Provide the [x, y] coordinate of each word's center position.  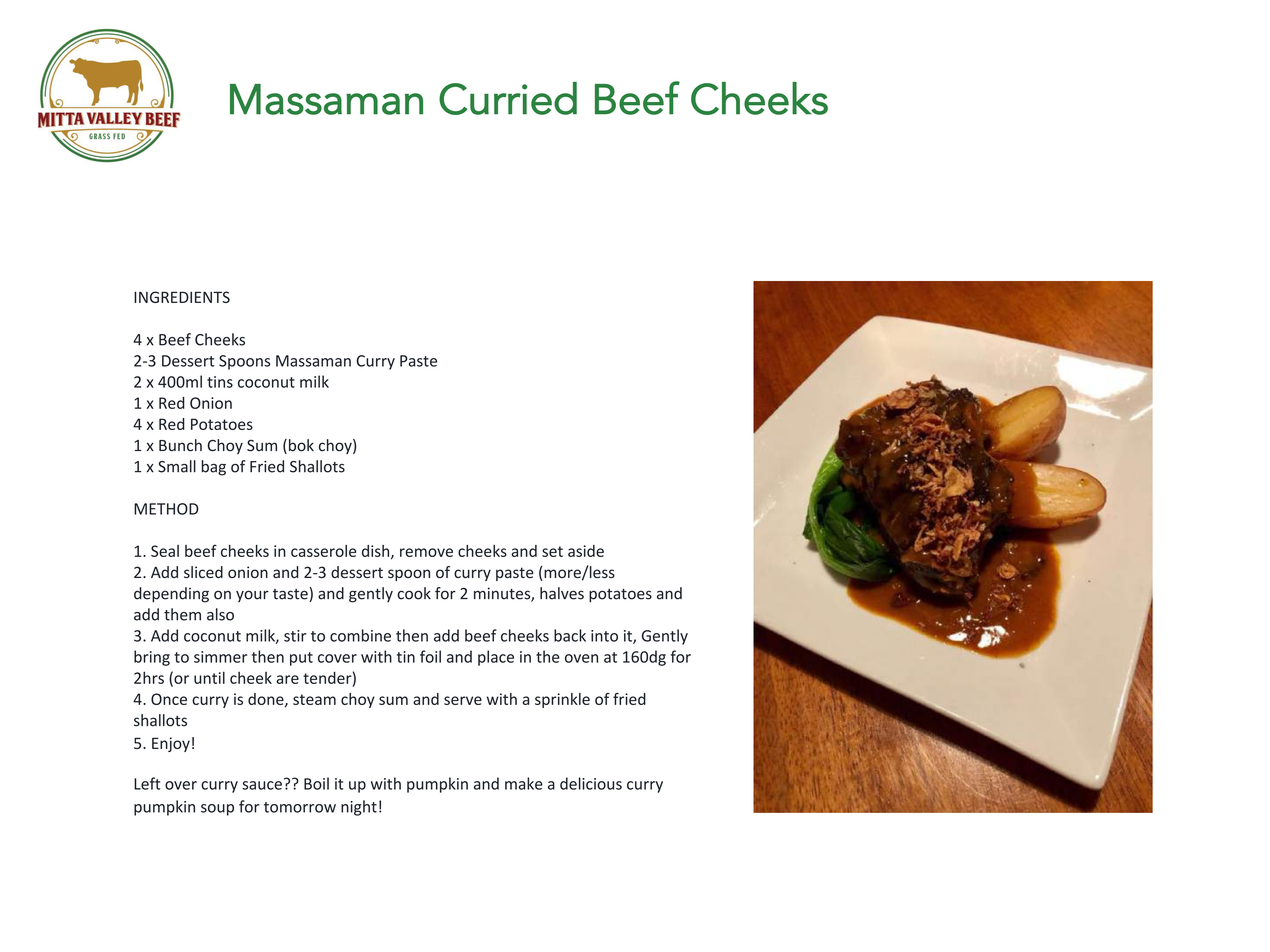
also [220, 614]
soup [217, 810]
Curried [508, 98]
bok [300, 446]
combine [360, 635]
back [570, 635]
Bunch [180, 445]
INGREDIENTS [182, 297]
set [552, 551]
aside [586, 551]
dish [377, 552]
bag [213, 468]
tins [220, 382]
